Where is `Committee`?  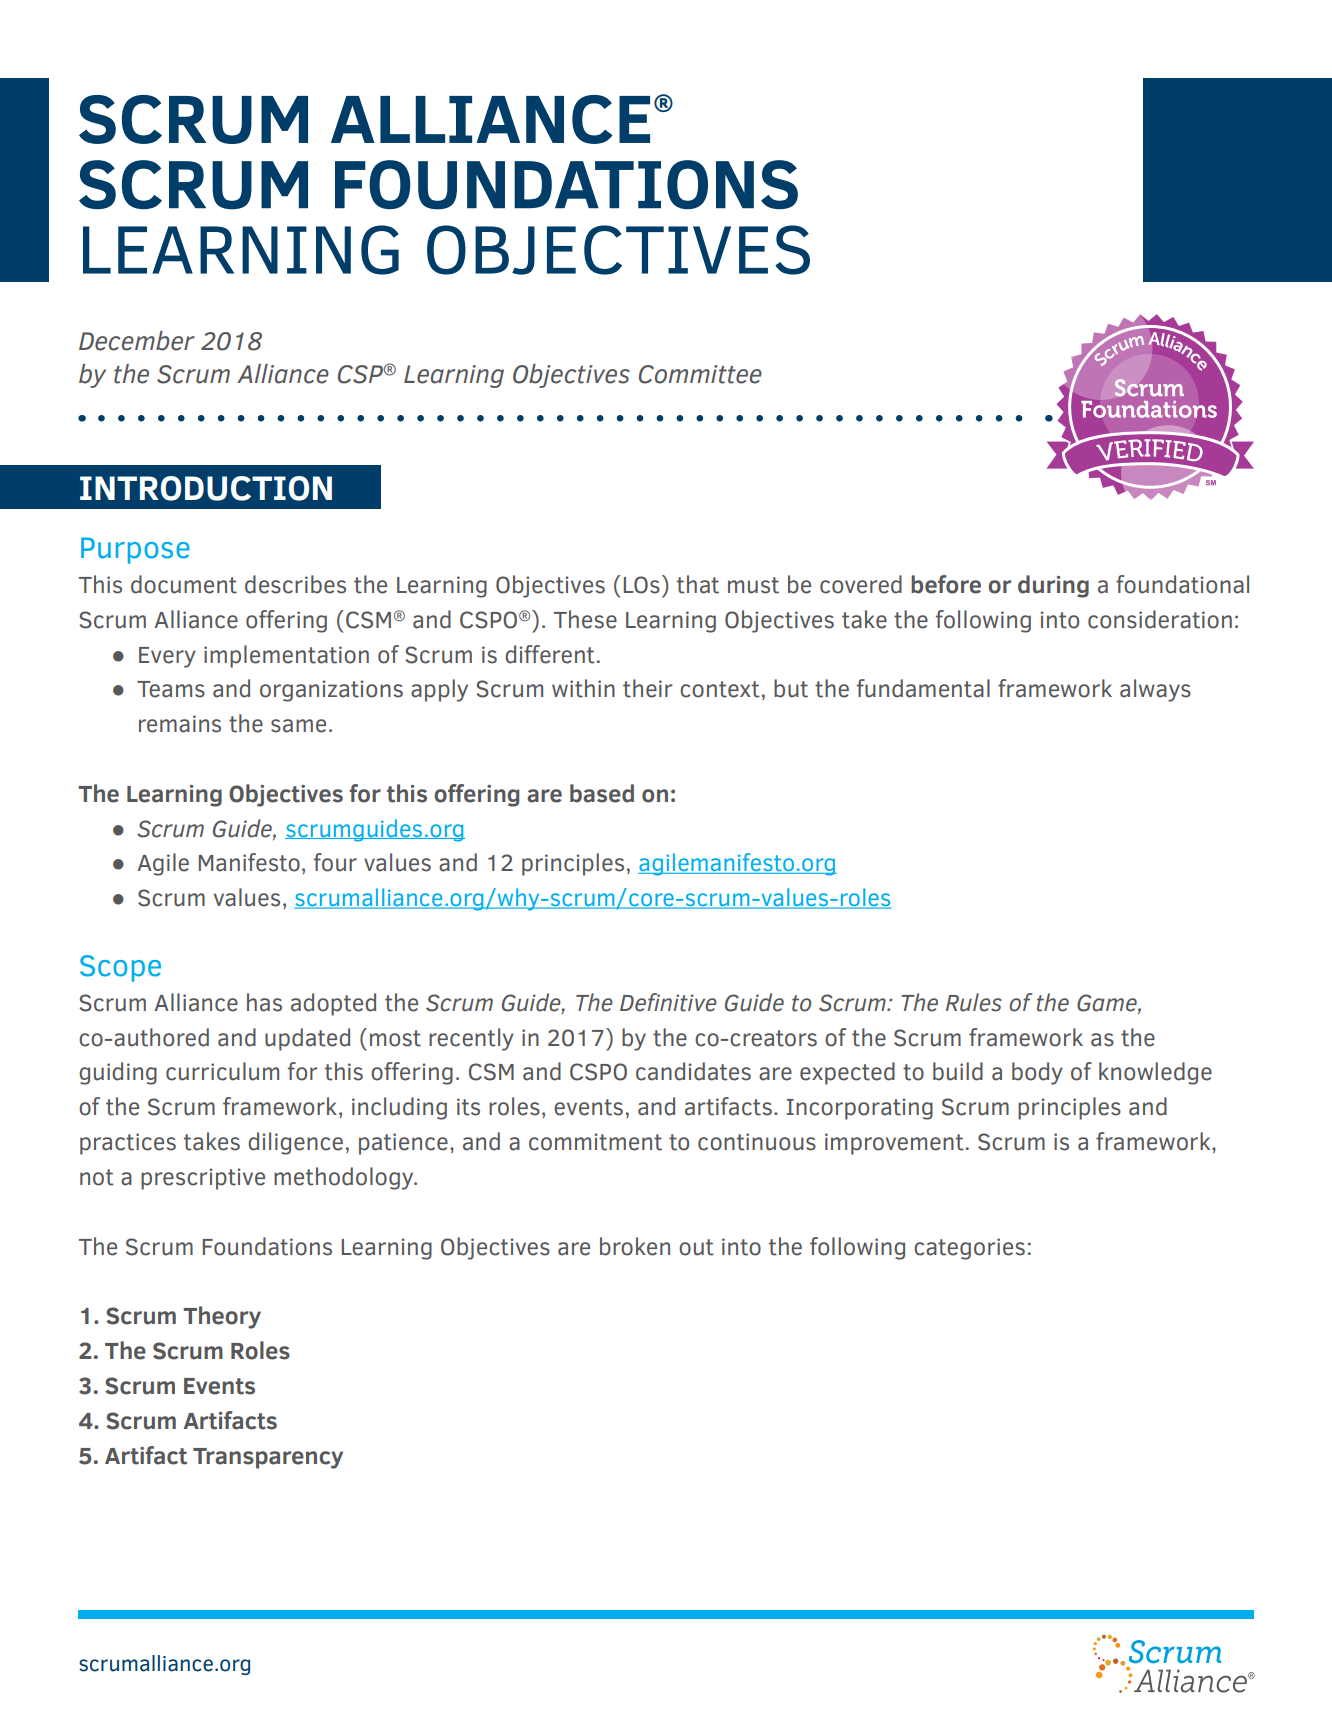 Committee is located at coordinates (700, 374).
